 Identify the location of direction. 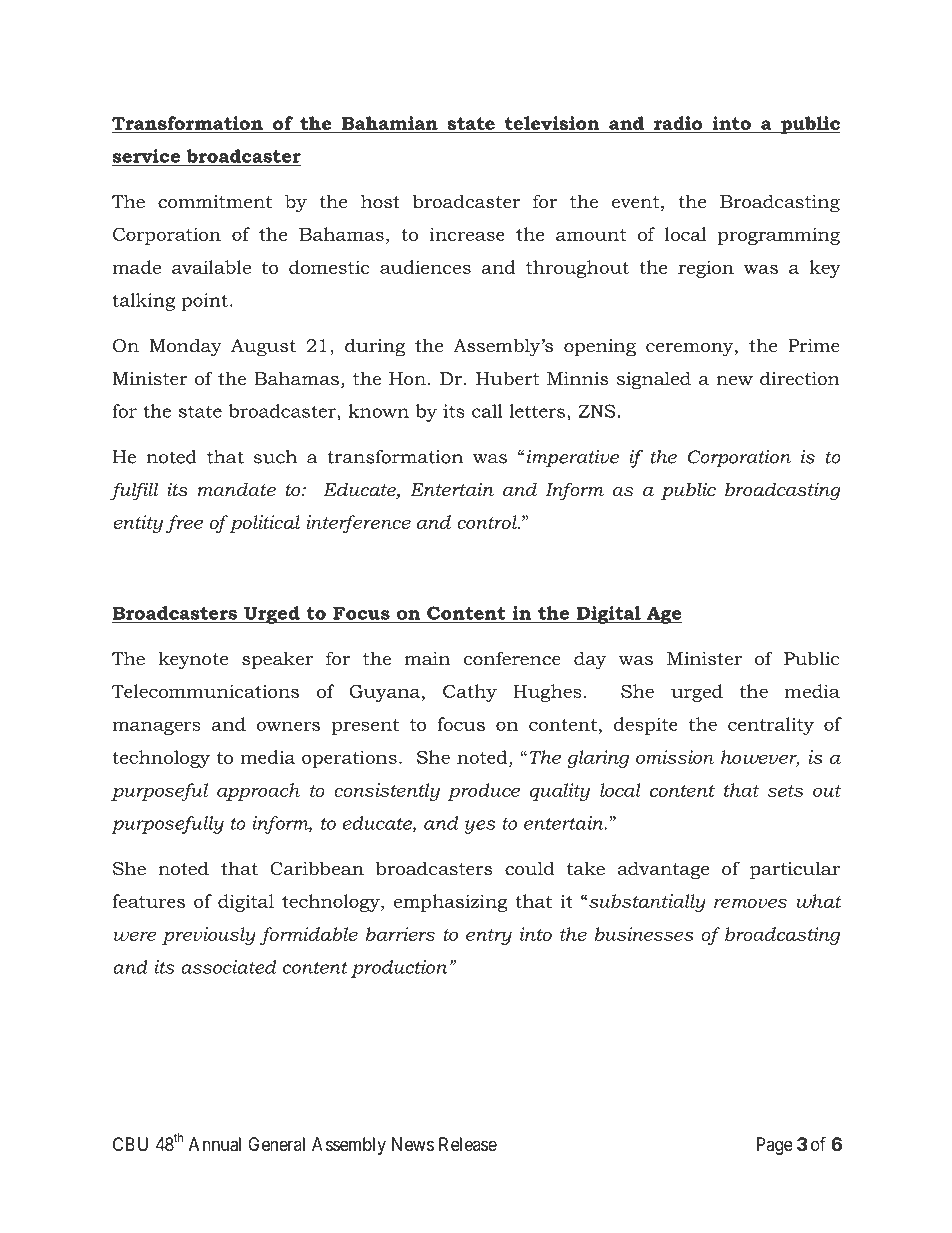
(800, 378).
